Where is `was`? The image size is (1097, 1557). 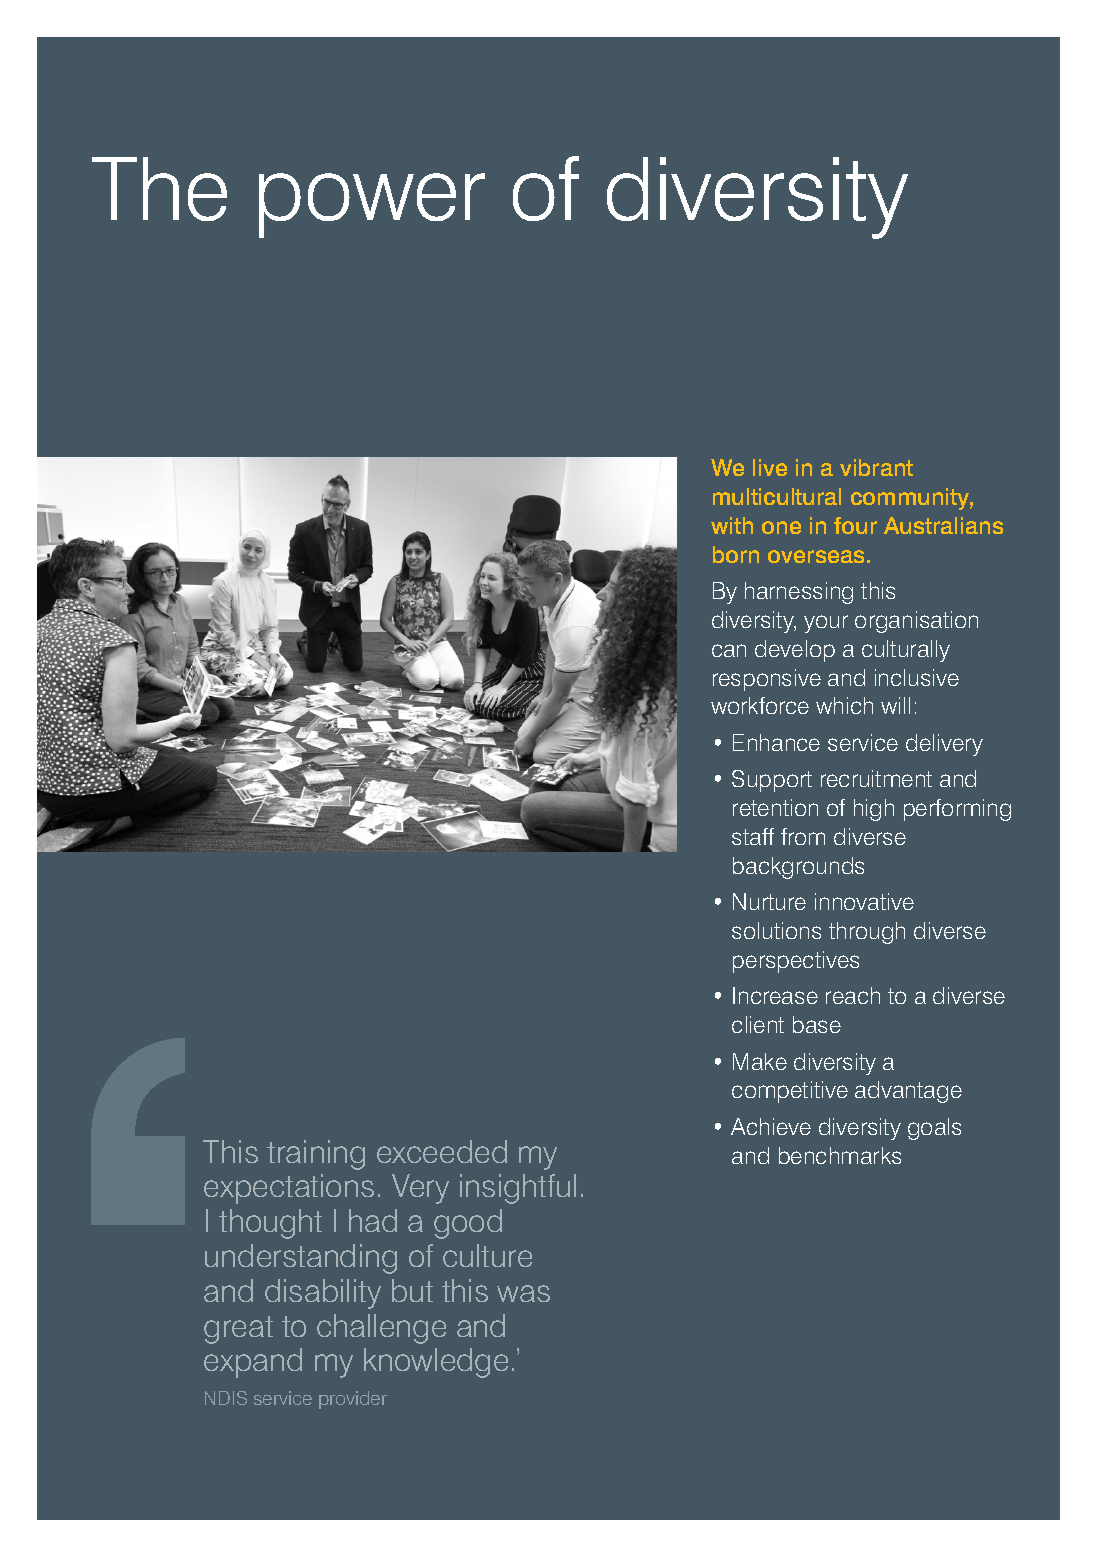
was is located at coordinates (523, 1293).
